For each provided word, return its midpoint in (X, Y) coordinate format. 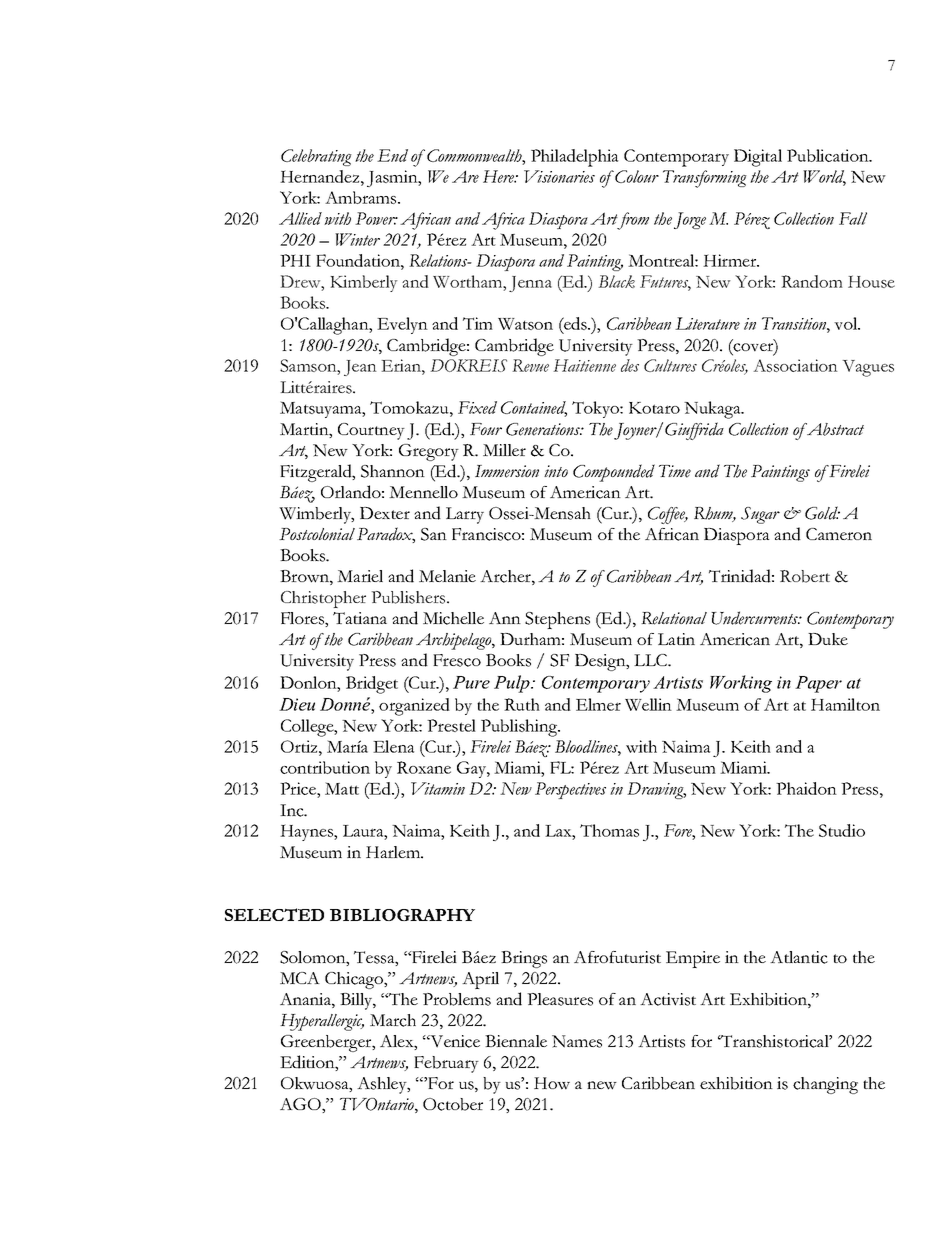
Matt (342, 788)
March (393, 1020)
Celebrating (316, 157)
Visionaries (559, 176)
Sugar (760, 515)
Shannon (393, 471)
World (824, 178)
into (556, 471)
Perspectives (570, 790)
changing (825, 1085)
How (552, 1083)
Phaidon (806, 788)
